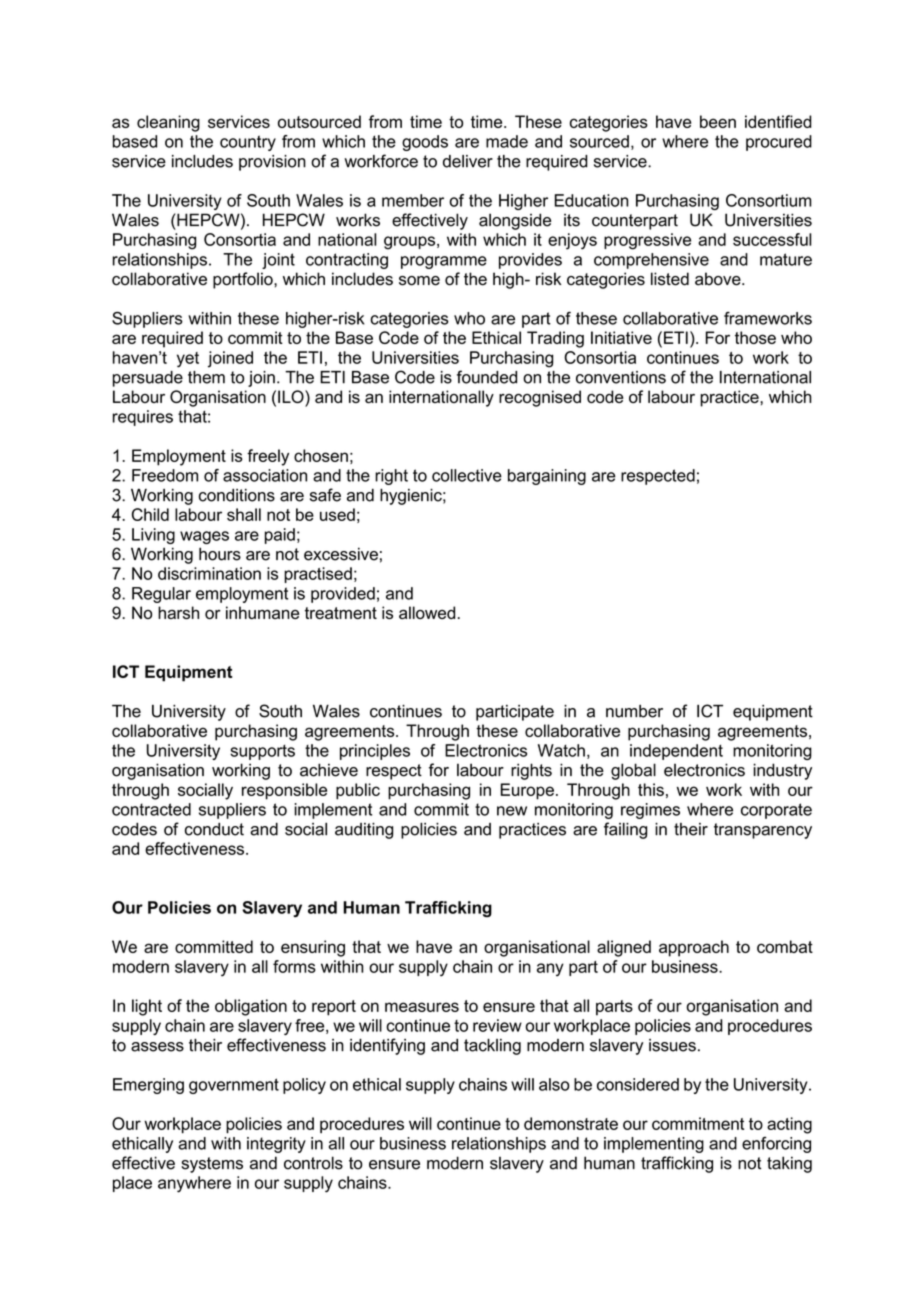  I want to click on enforcing, so click(776, 1145).
